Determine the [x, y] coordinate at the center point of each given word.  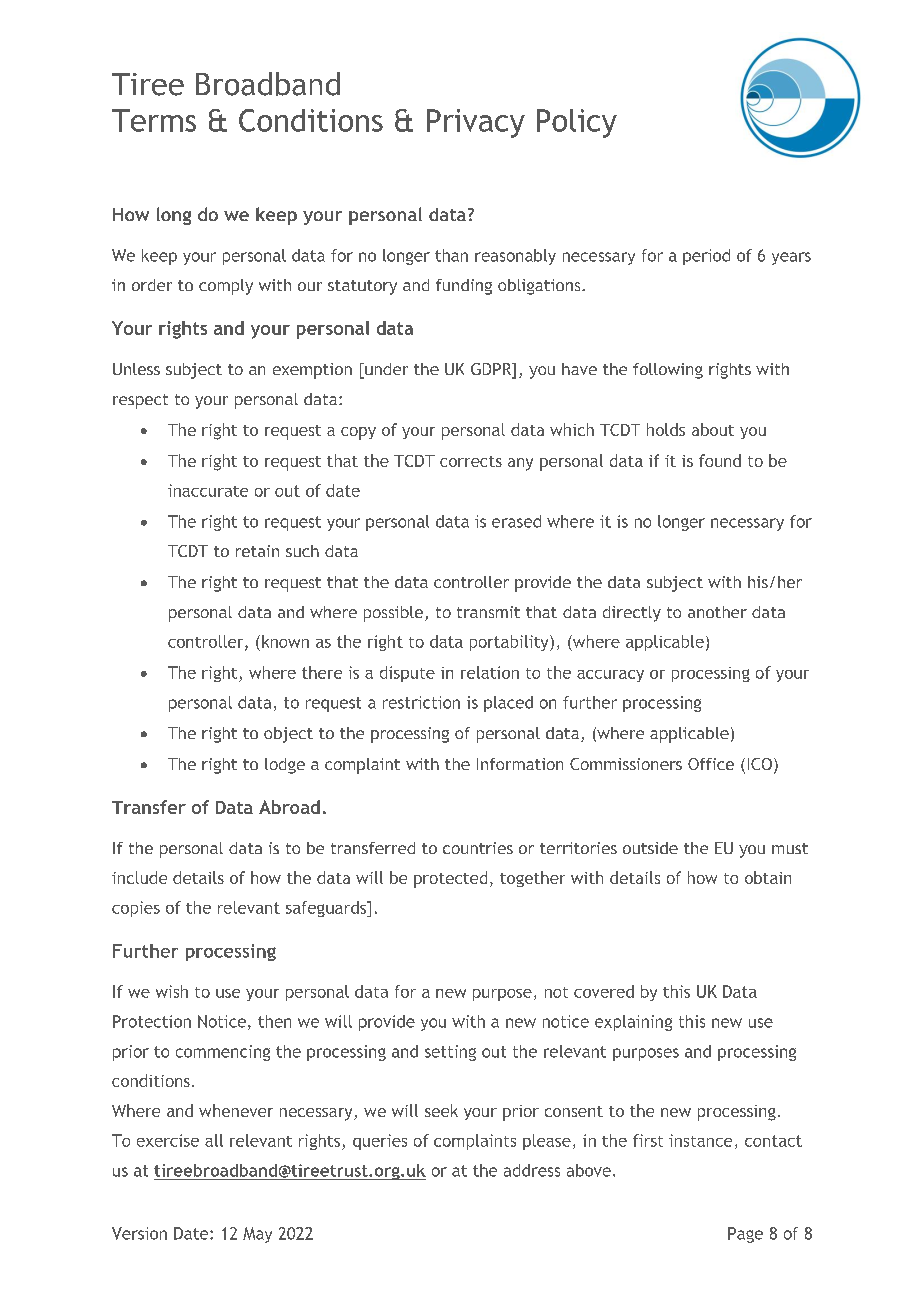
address [532, 1170]
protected [450, 879]
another [717, 612]
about [713, 429]
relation [490, 672]
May [257, 1235]
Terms [154, 120]
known [285, 641]
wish [172, 991]
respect [140, 401]
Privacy [476, 123]
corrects [471, 461]
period [706, 257]
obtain [768, 877]
